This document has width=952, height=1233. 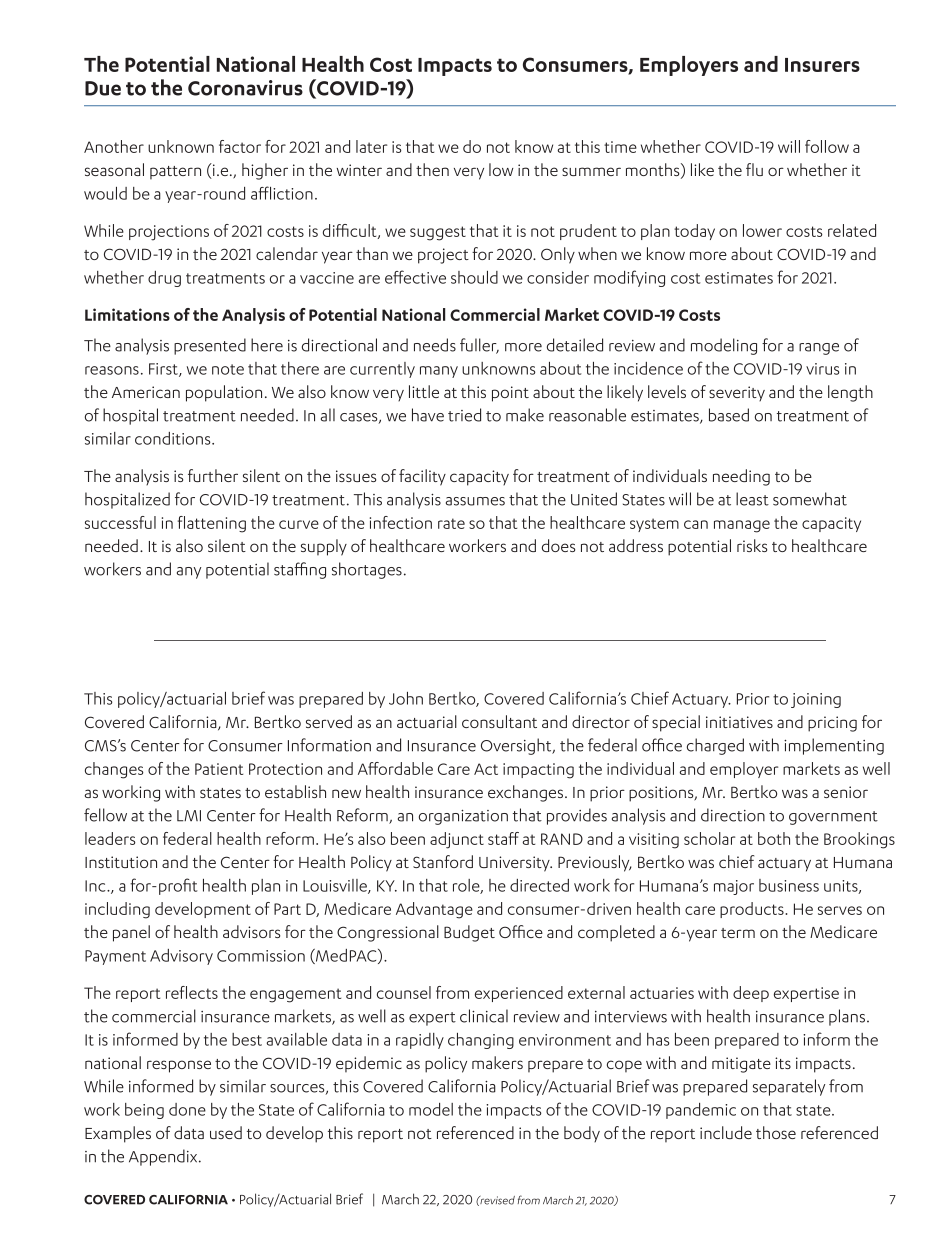 I want to click on flattening, so click(x=212, y=524).
